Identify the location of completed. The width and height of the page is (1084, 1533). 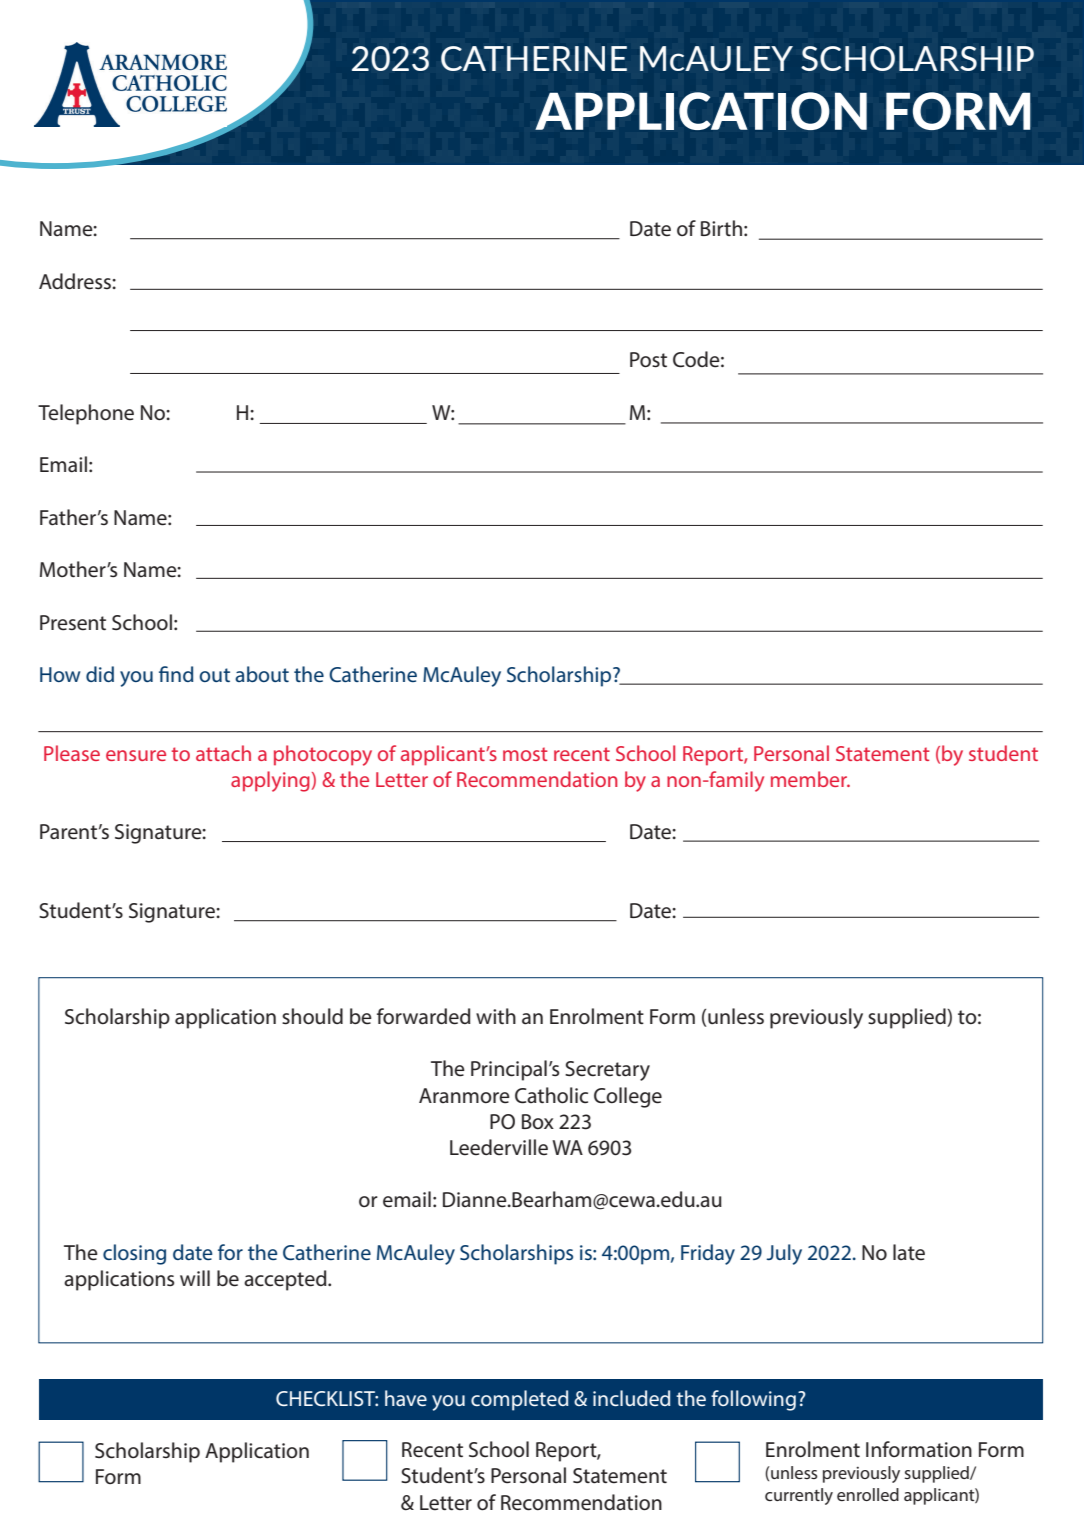
(519, 1400).
